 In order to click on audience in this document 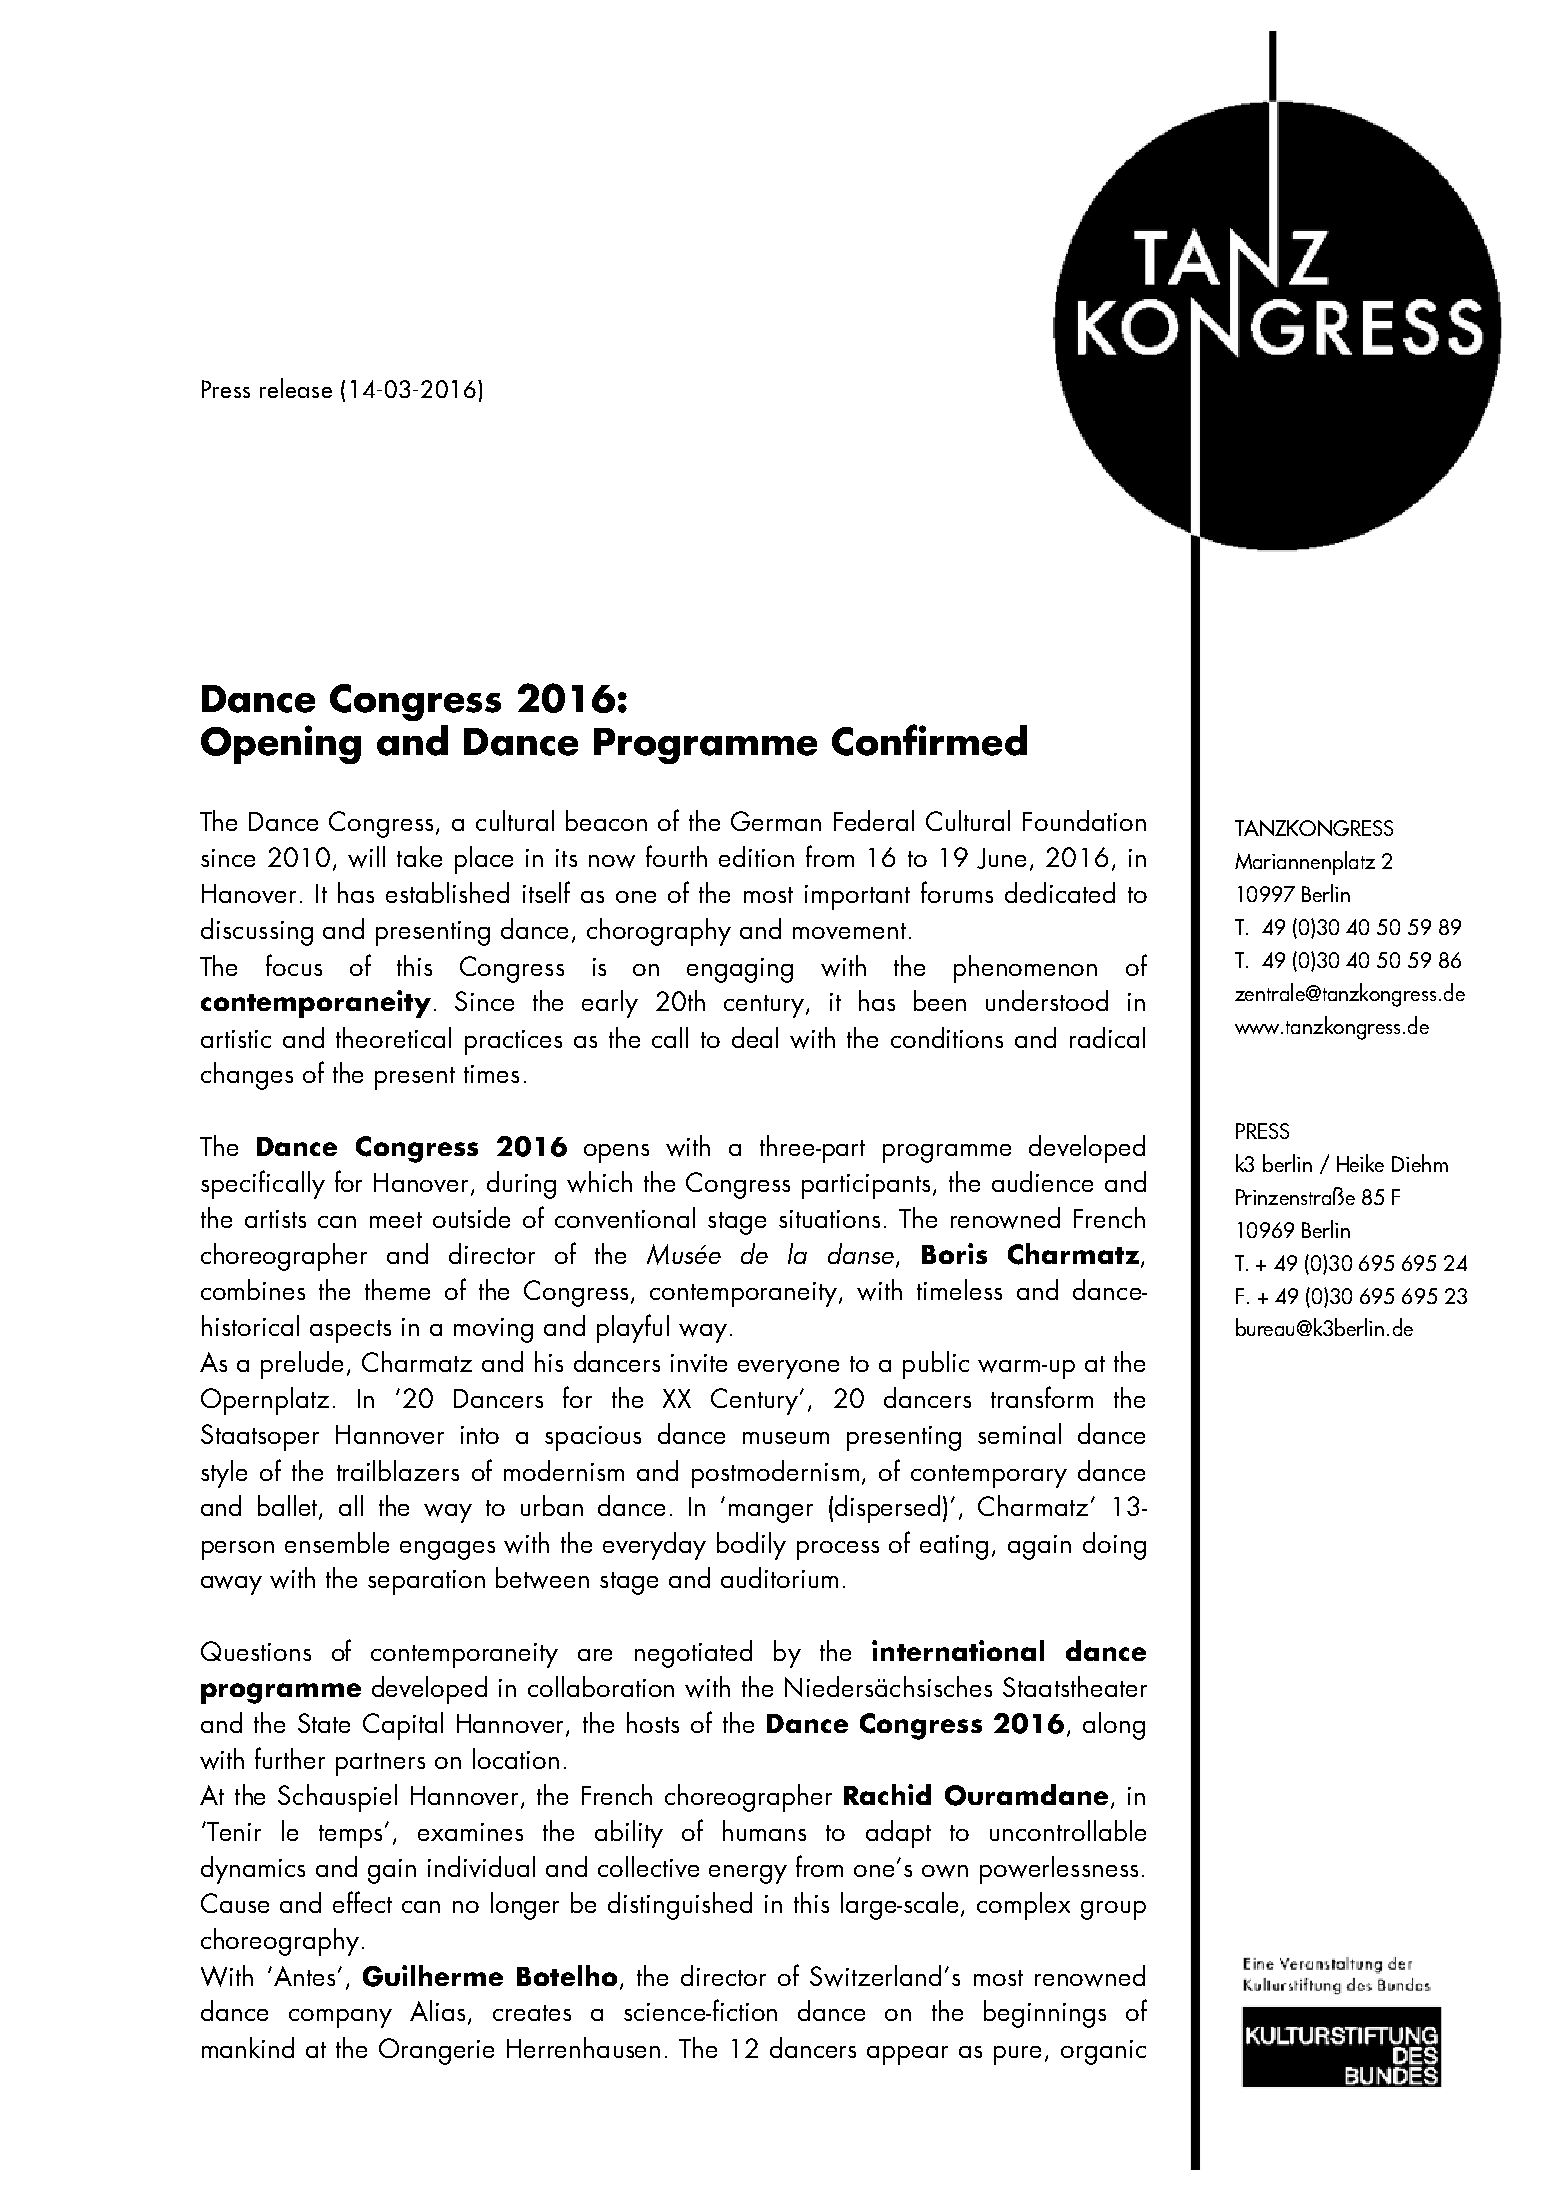, I will do `click(1042, 1181)`.
